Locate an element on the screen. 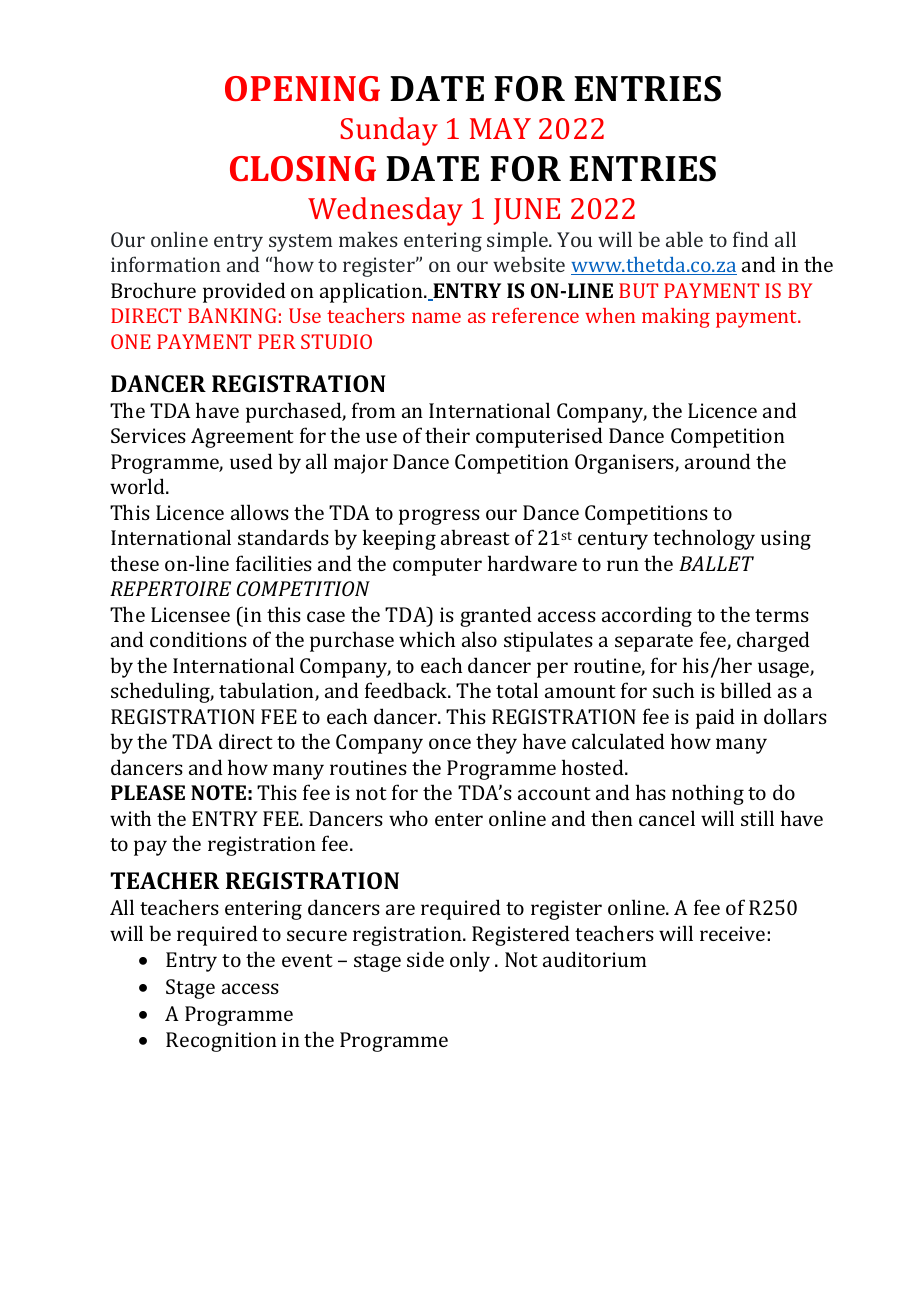 This screenshot has width=924, height=1308. Recognition is located at coordinates (221, 1042).
